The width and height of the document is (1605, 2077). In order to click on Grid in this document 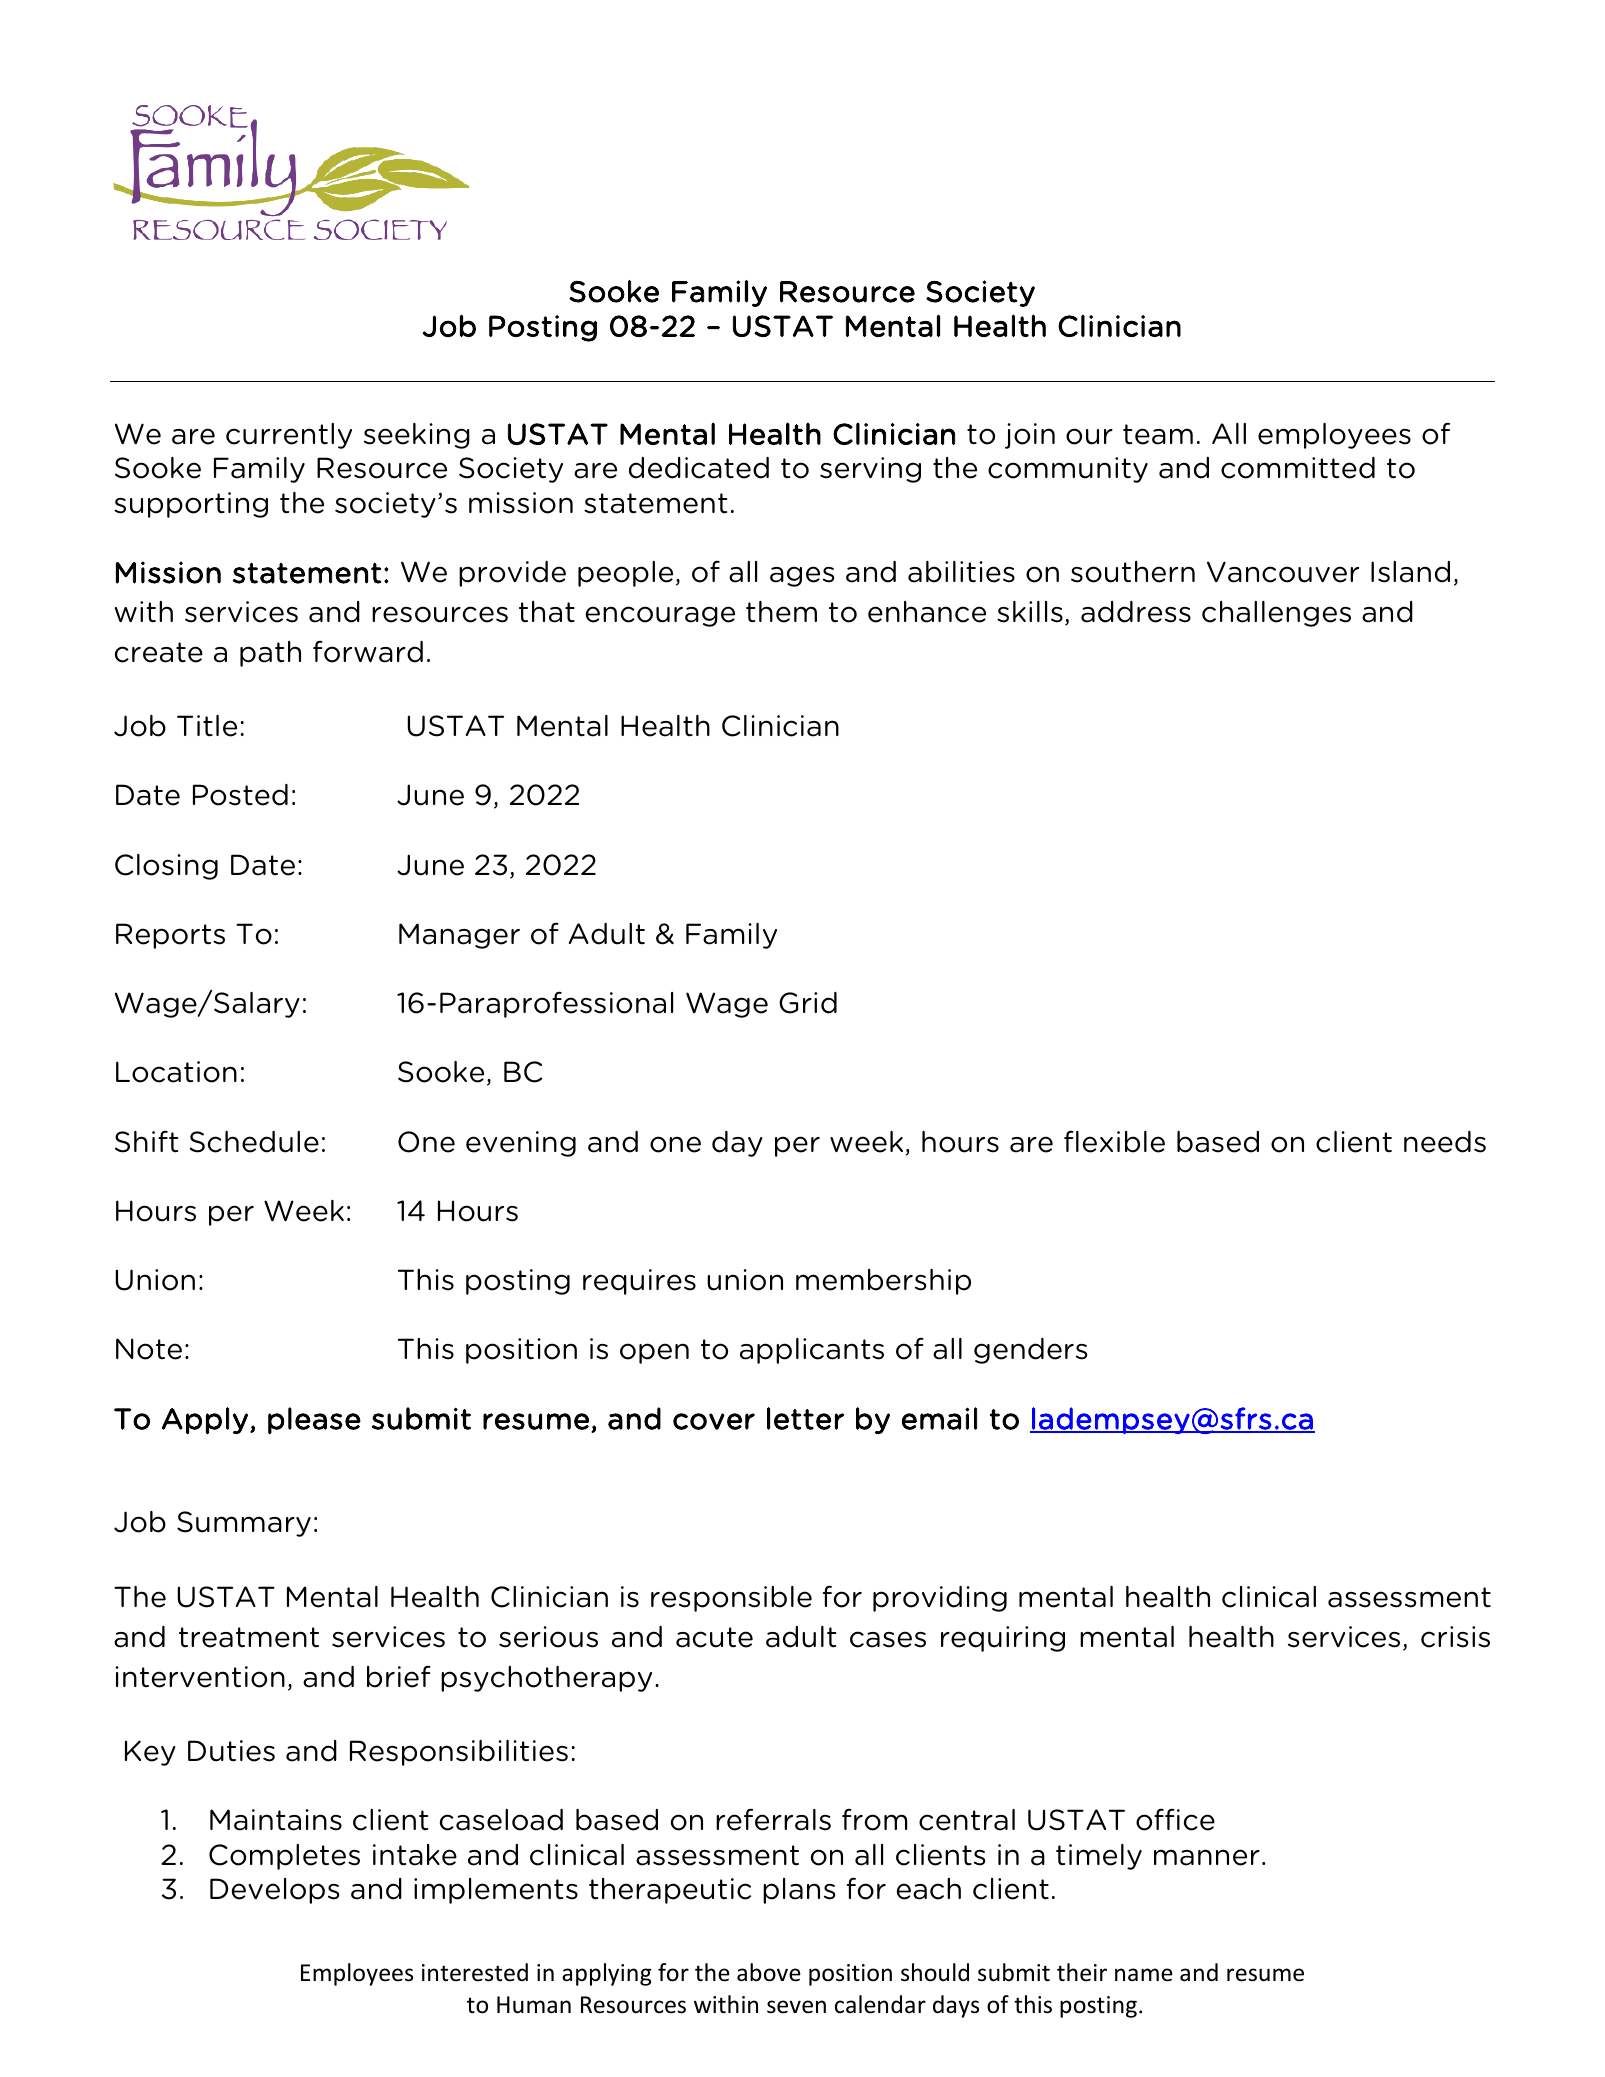, I will do `click(808, 1003)`.
